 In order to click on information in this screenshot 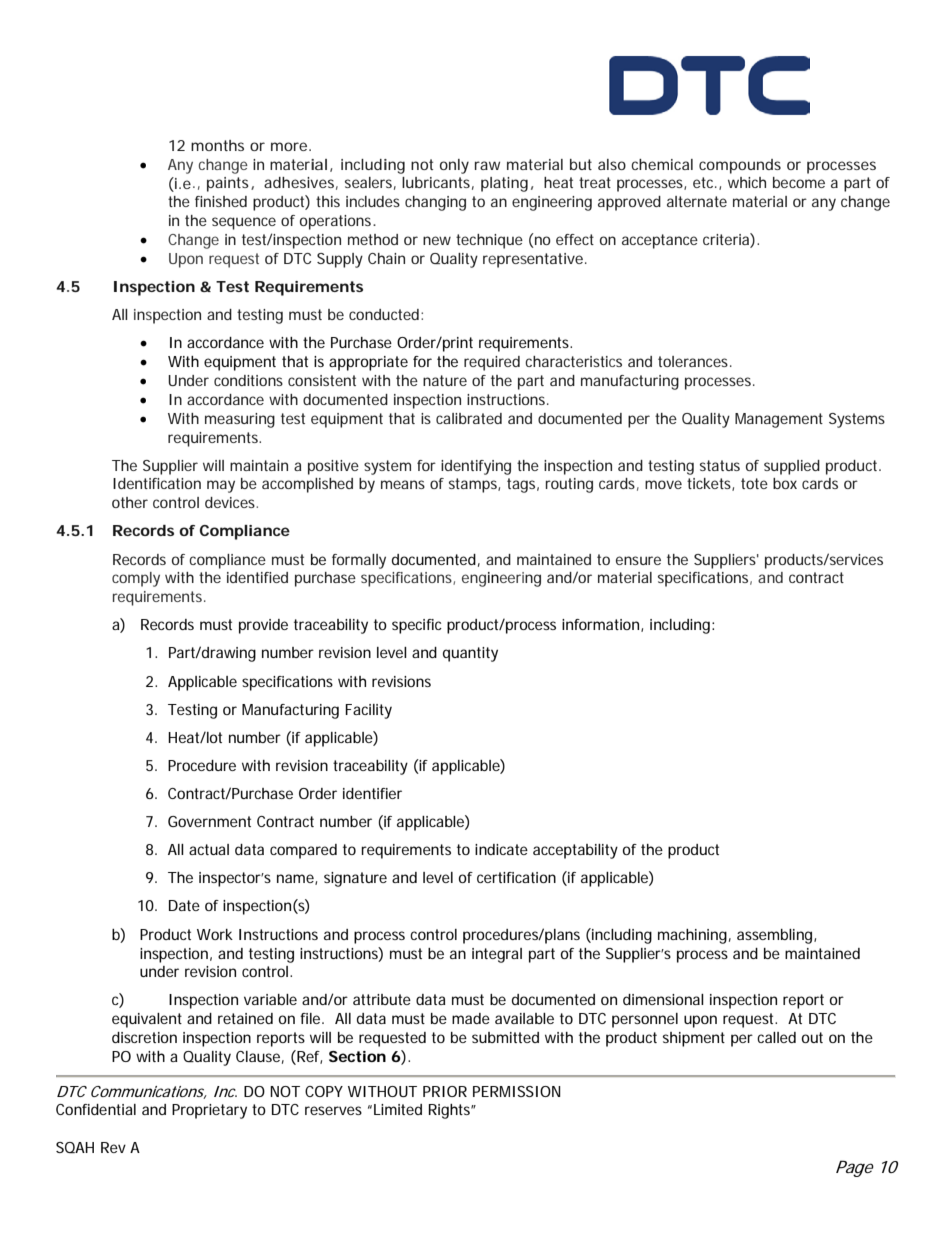, I will do `click(602, 625)`.
